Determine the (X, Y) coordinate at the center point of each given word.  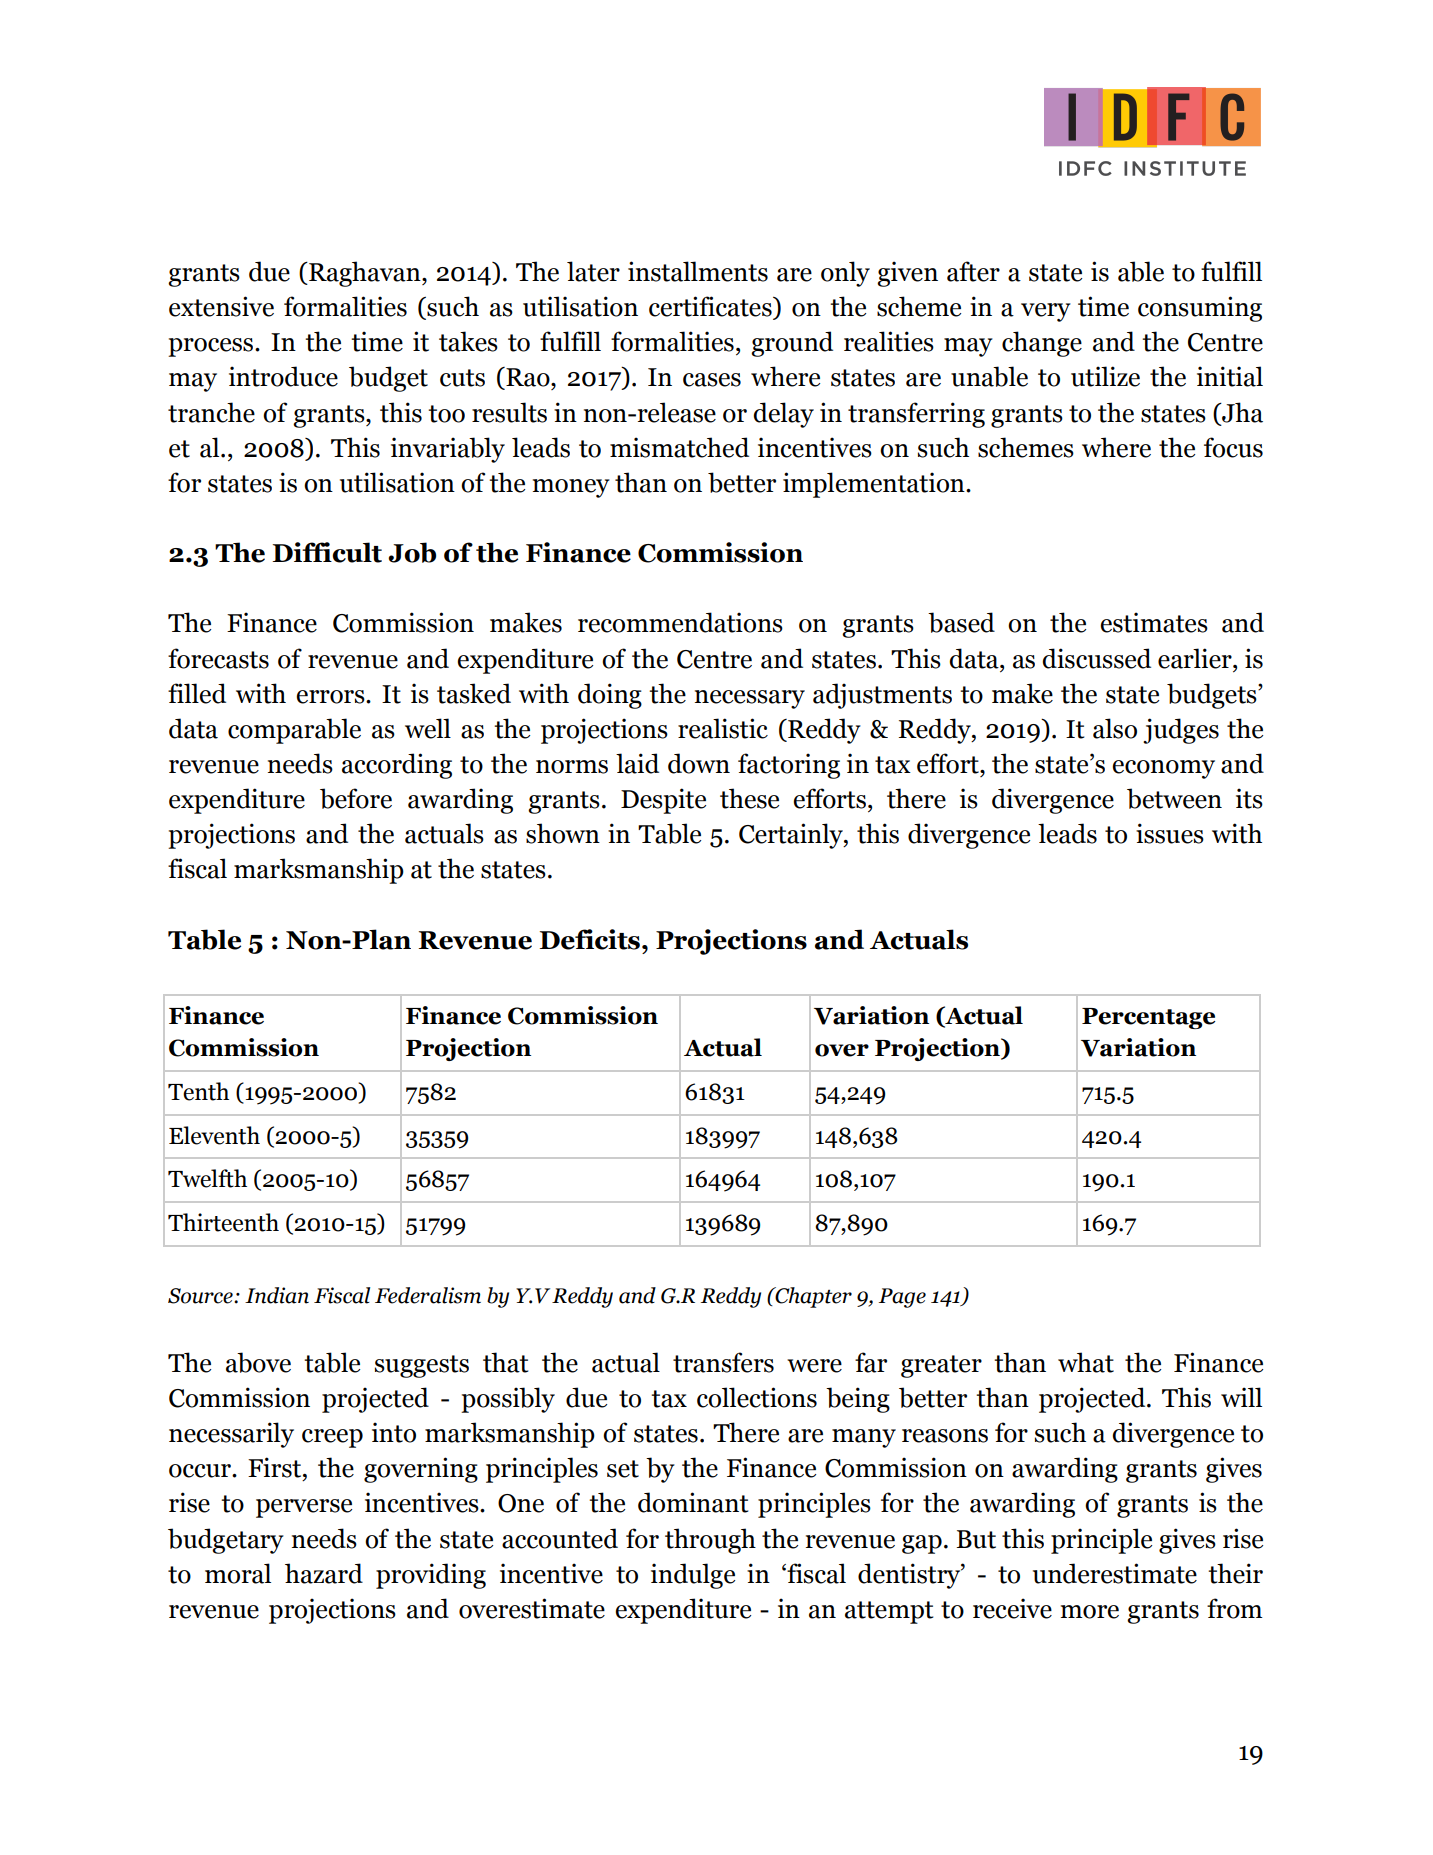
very (1046, 312)
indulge (693, 1576)
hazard (324, 1573)
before (356, 798)
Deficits (590, 939)
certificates (711, 307)
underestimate (1115, 1573)
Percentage (1148, 1018)
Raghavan (365, 274)
